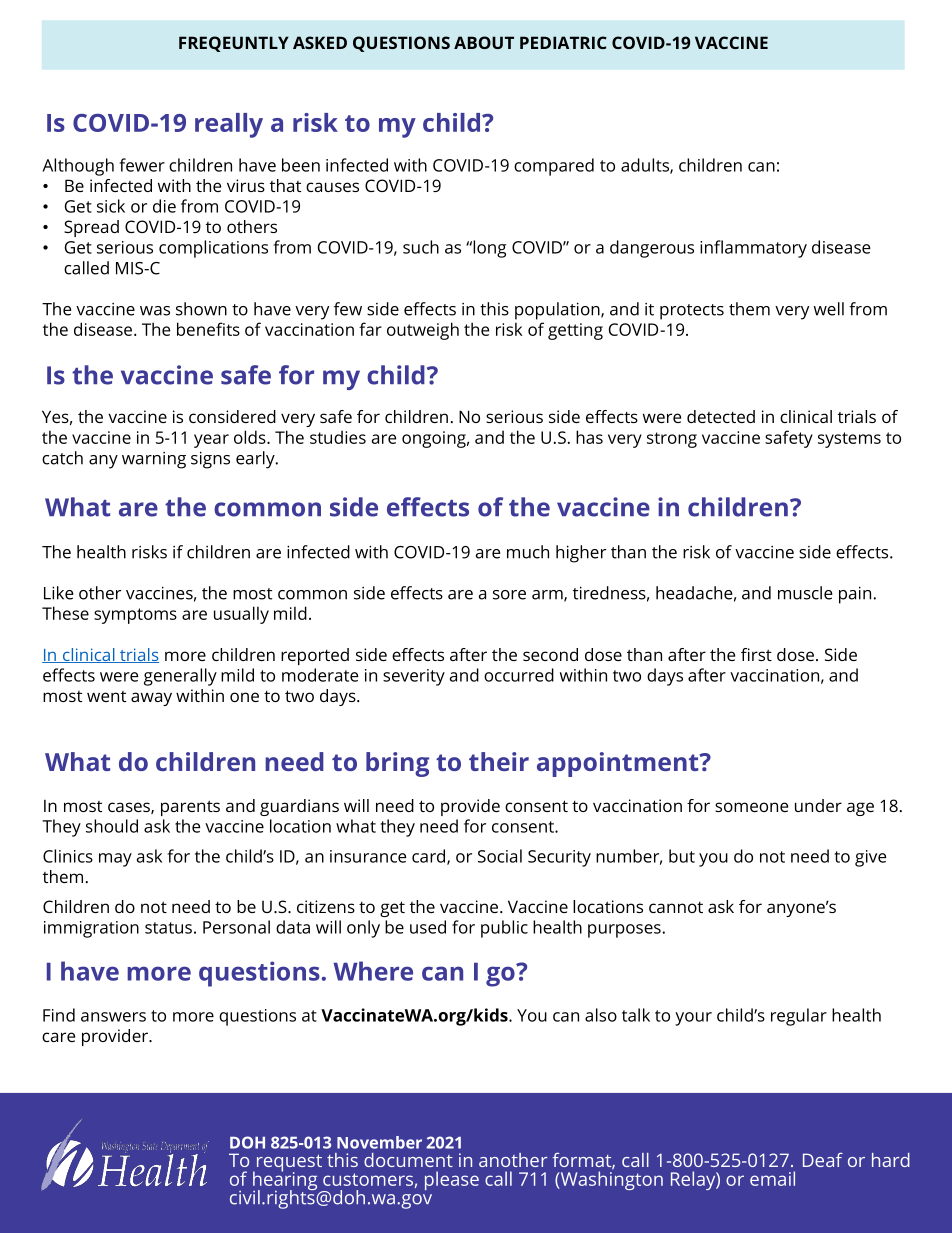 The height and width of the image is (1233, 952). Describe the element at coordinates (823, 1160) in the image. I see `Deaf` at that location.
